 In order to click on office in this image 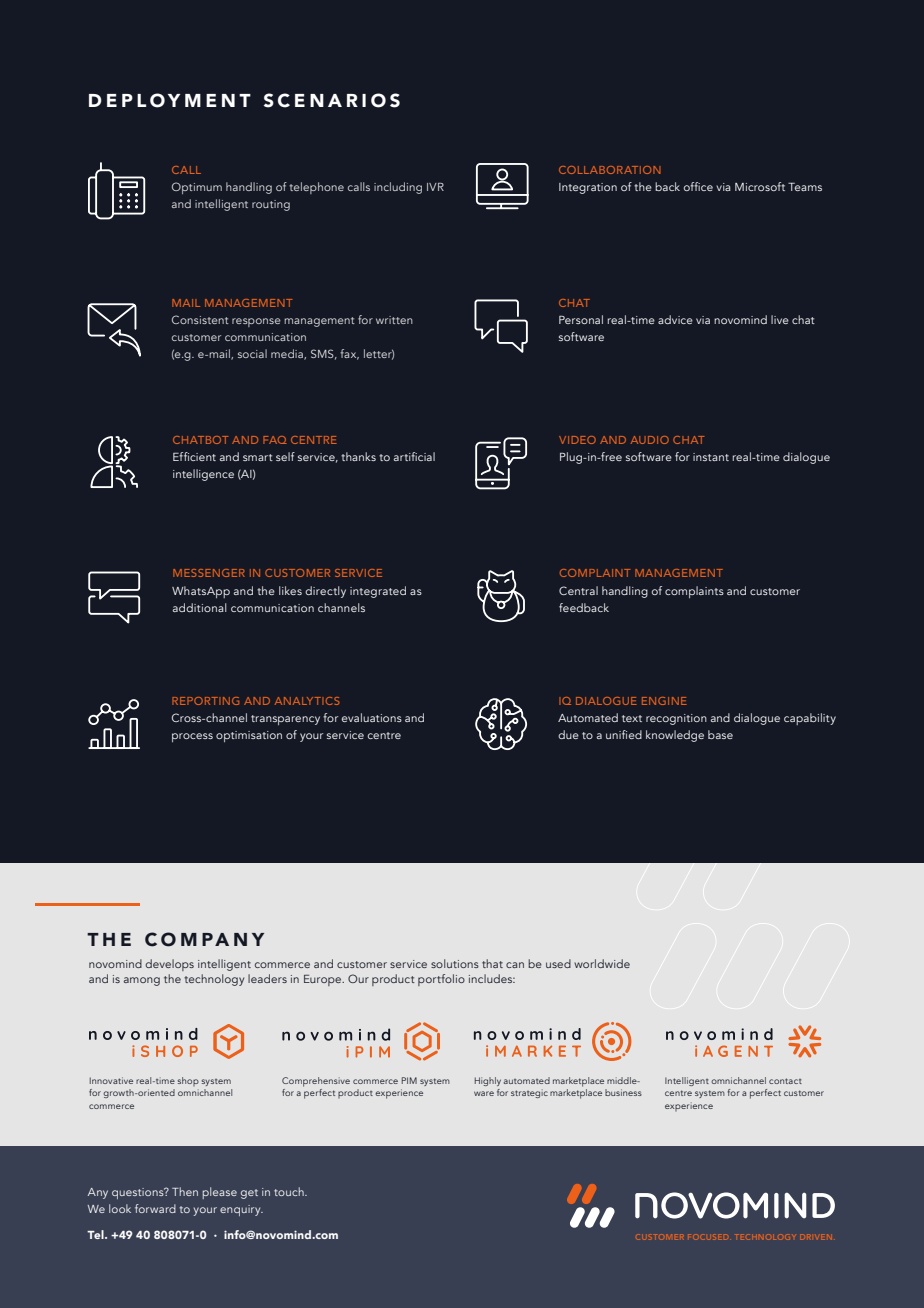, I will do `click(698, 186)`.
